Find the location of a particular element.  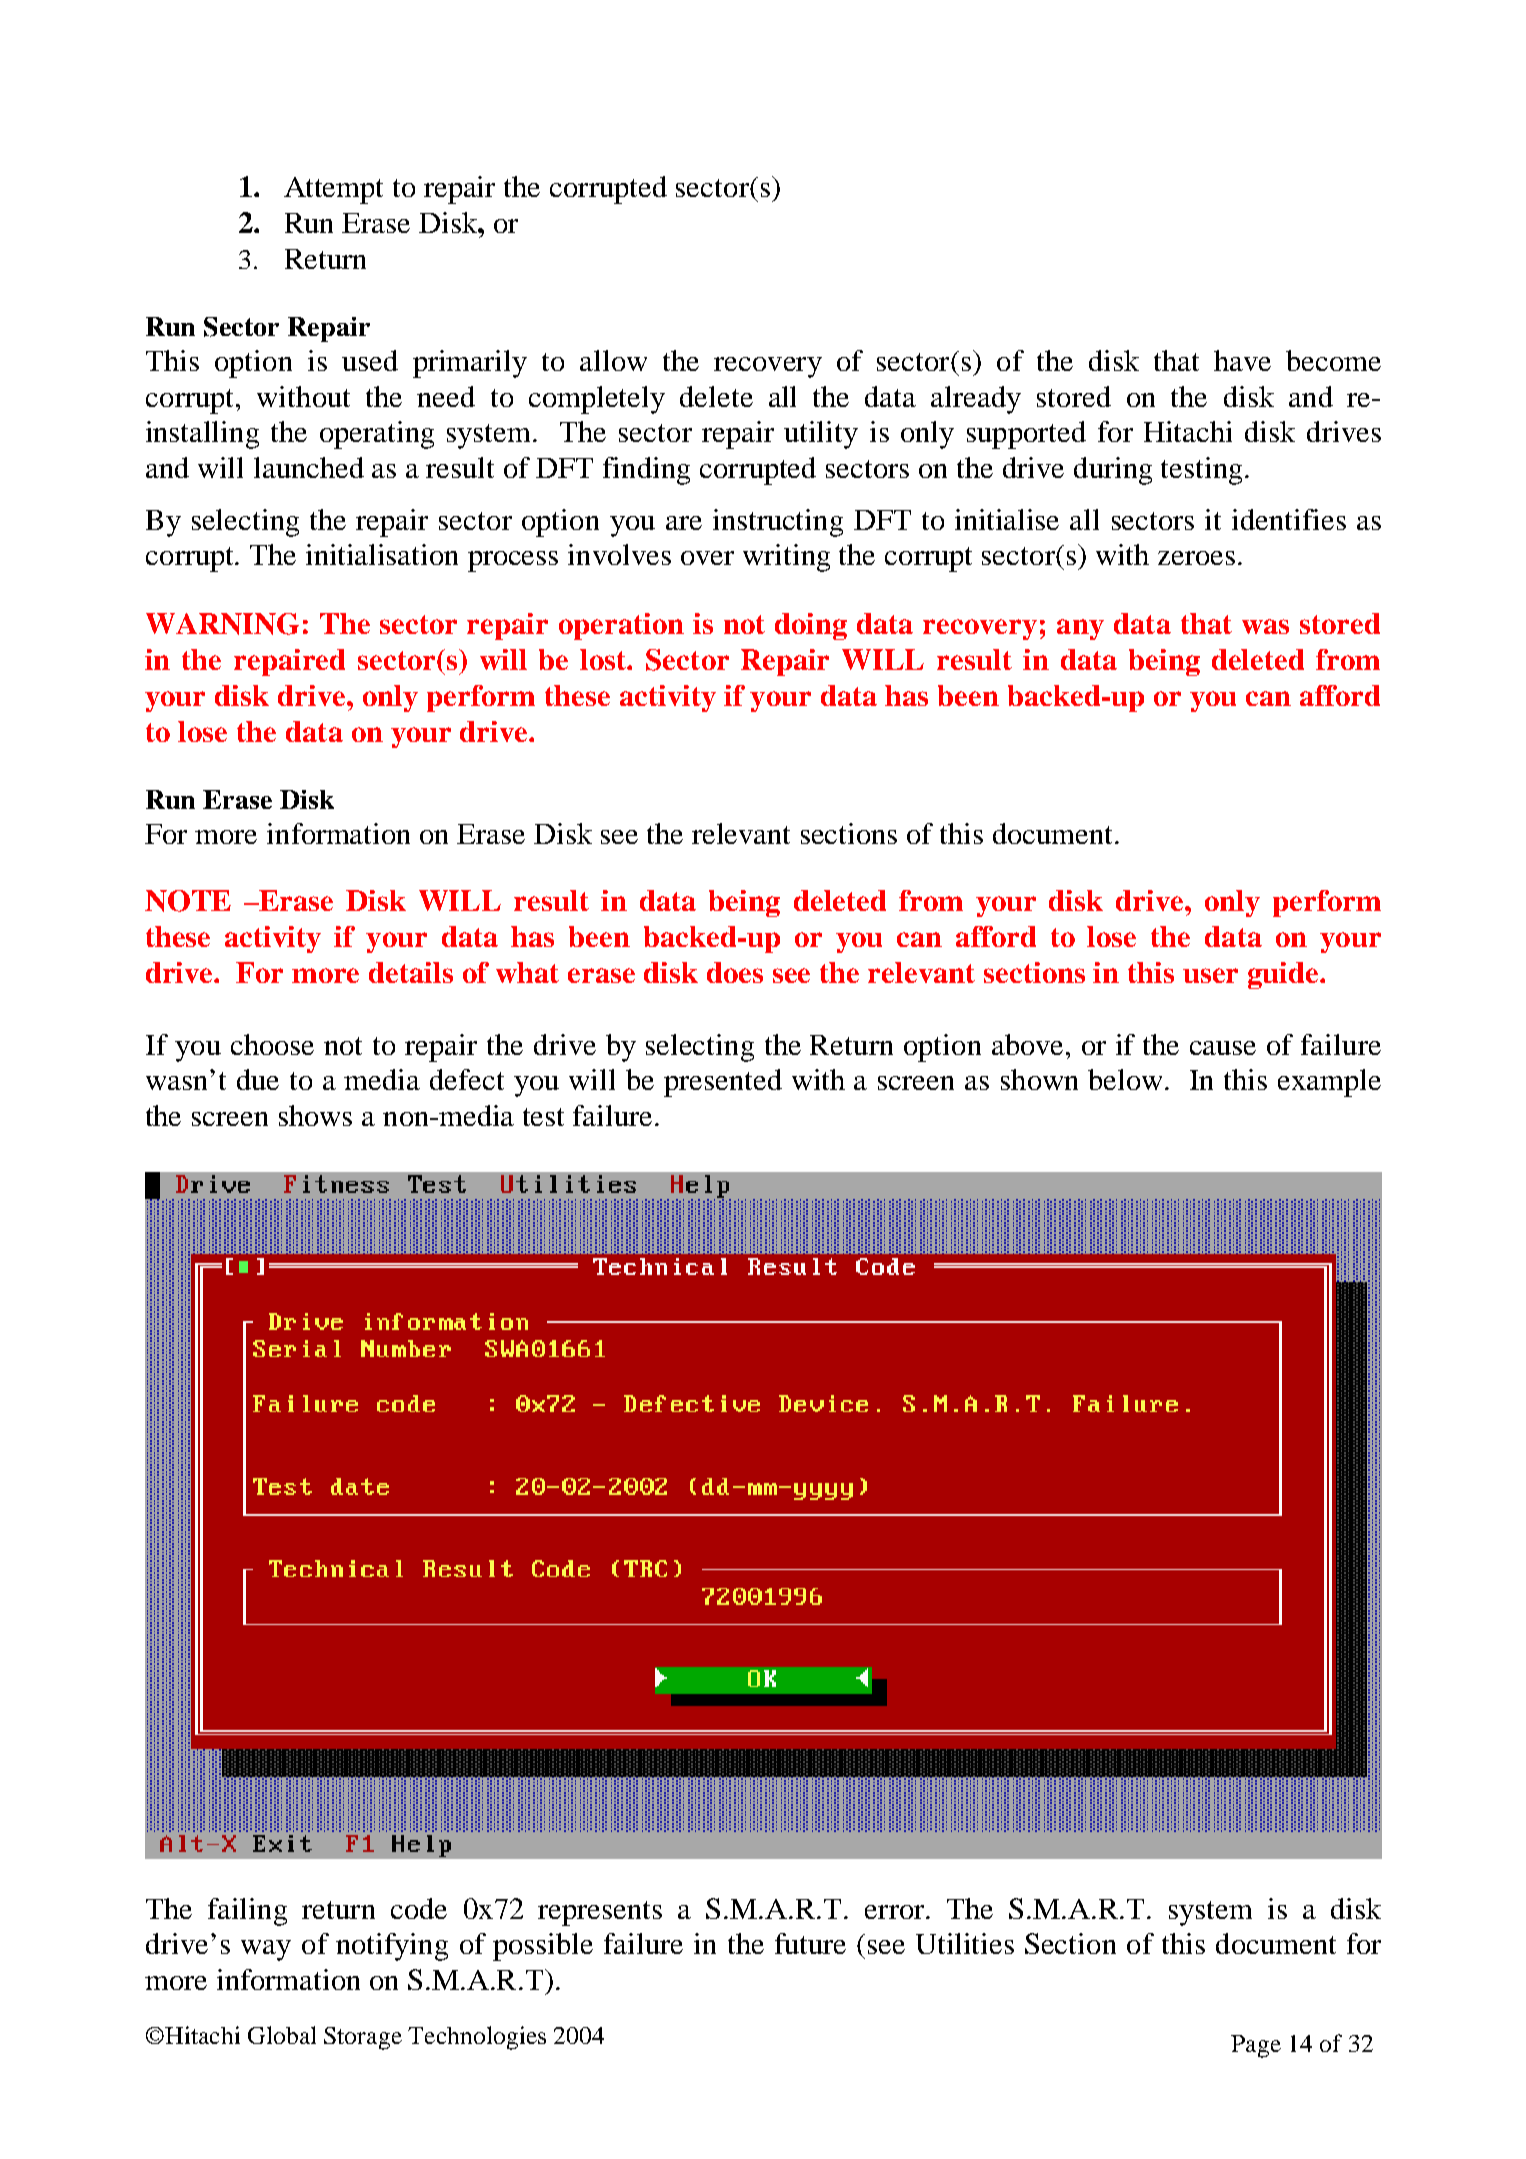

shows is located at coordinates (315, 1115).
